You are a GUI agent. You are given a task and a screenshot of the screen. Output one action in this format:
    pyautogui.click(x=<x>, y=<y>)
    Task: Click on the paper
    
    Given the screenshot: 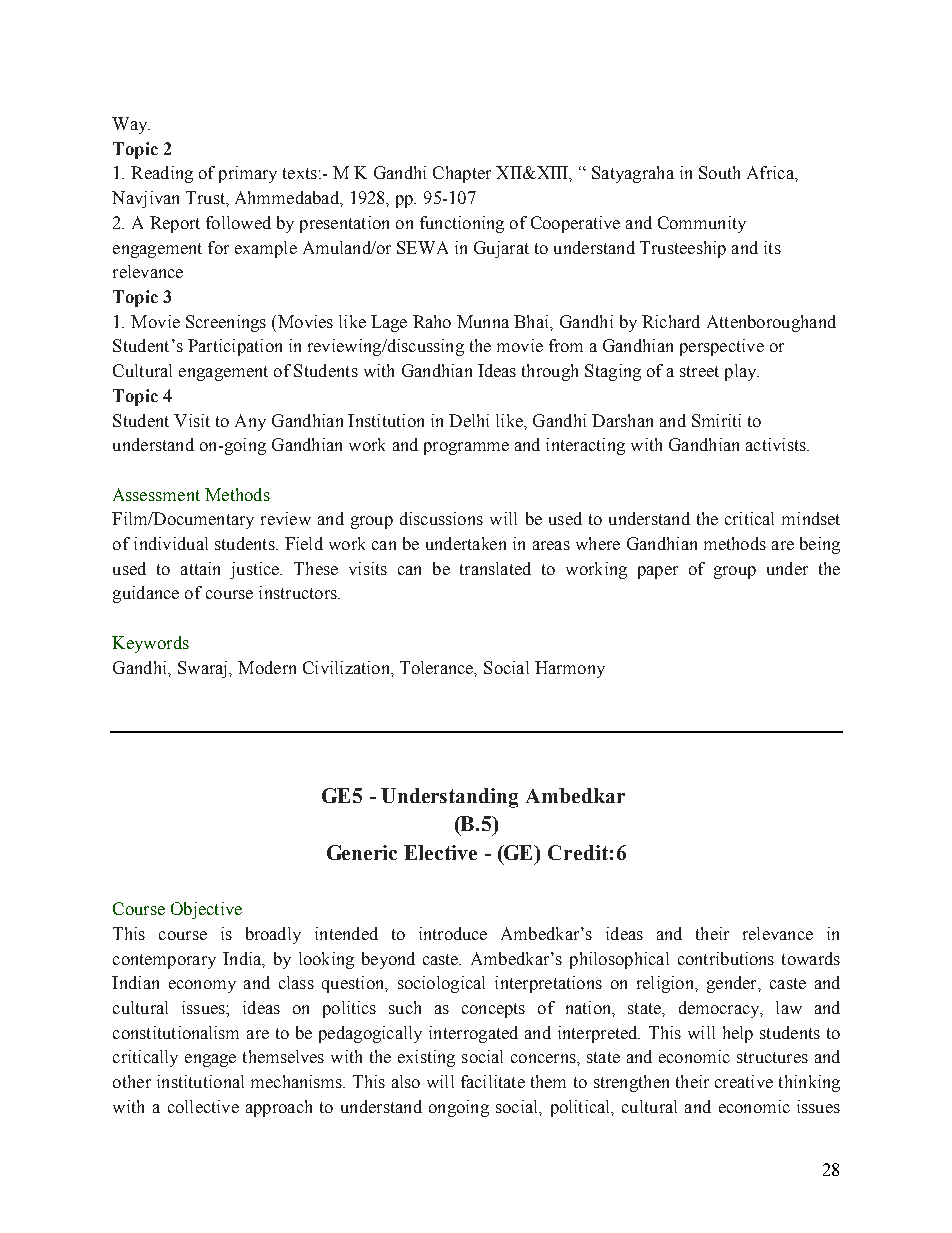 What is the action you would take?
    pyautogui.click(x=658, y=572)
